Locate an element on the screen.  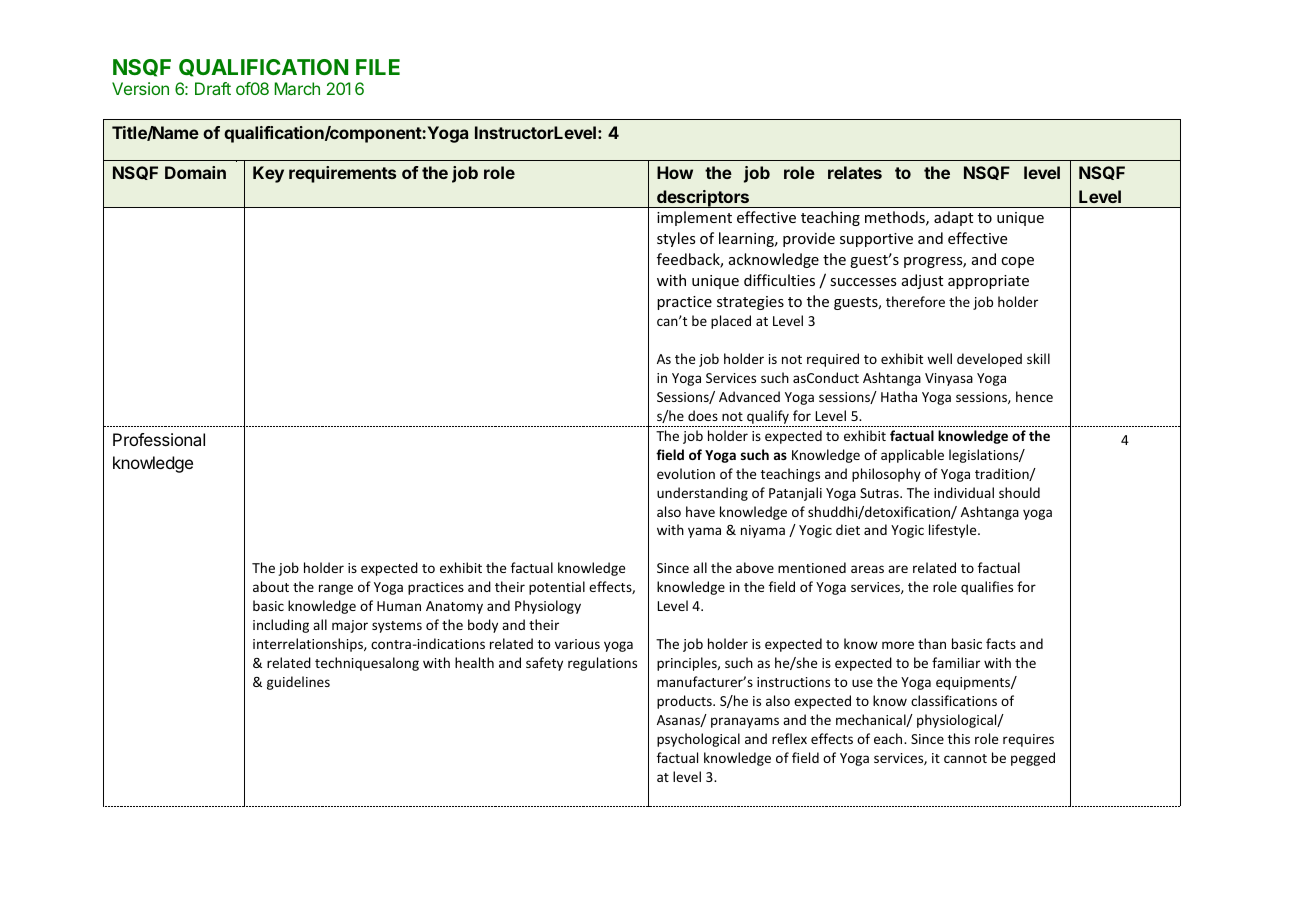
including is located at coordinates (281, 626).
